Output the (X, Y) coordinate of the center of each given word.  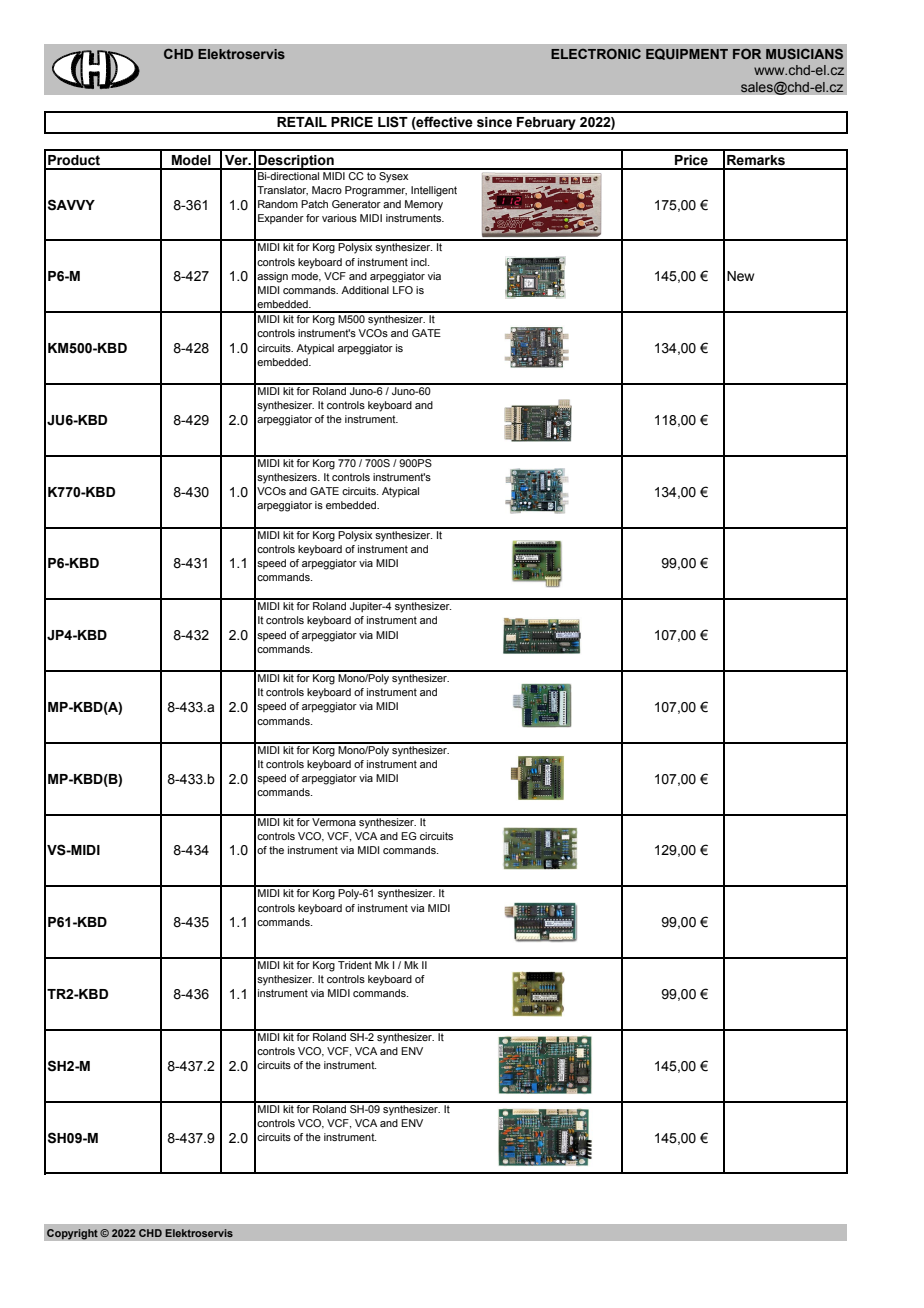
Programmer (376, 191)
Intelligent (434, 191)
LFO (403, 290)
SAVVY (71, 205)
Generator (356, 204)
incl (420, 262)
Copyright (72, 1234)
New (740, 276)
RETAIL (302, 122)
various (339, 218)
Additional (365, 290)
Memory (424, 205)
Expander (281, 219)
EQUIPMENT (687, 54)
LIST (393, 122)
